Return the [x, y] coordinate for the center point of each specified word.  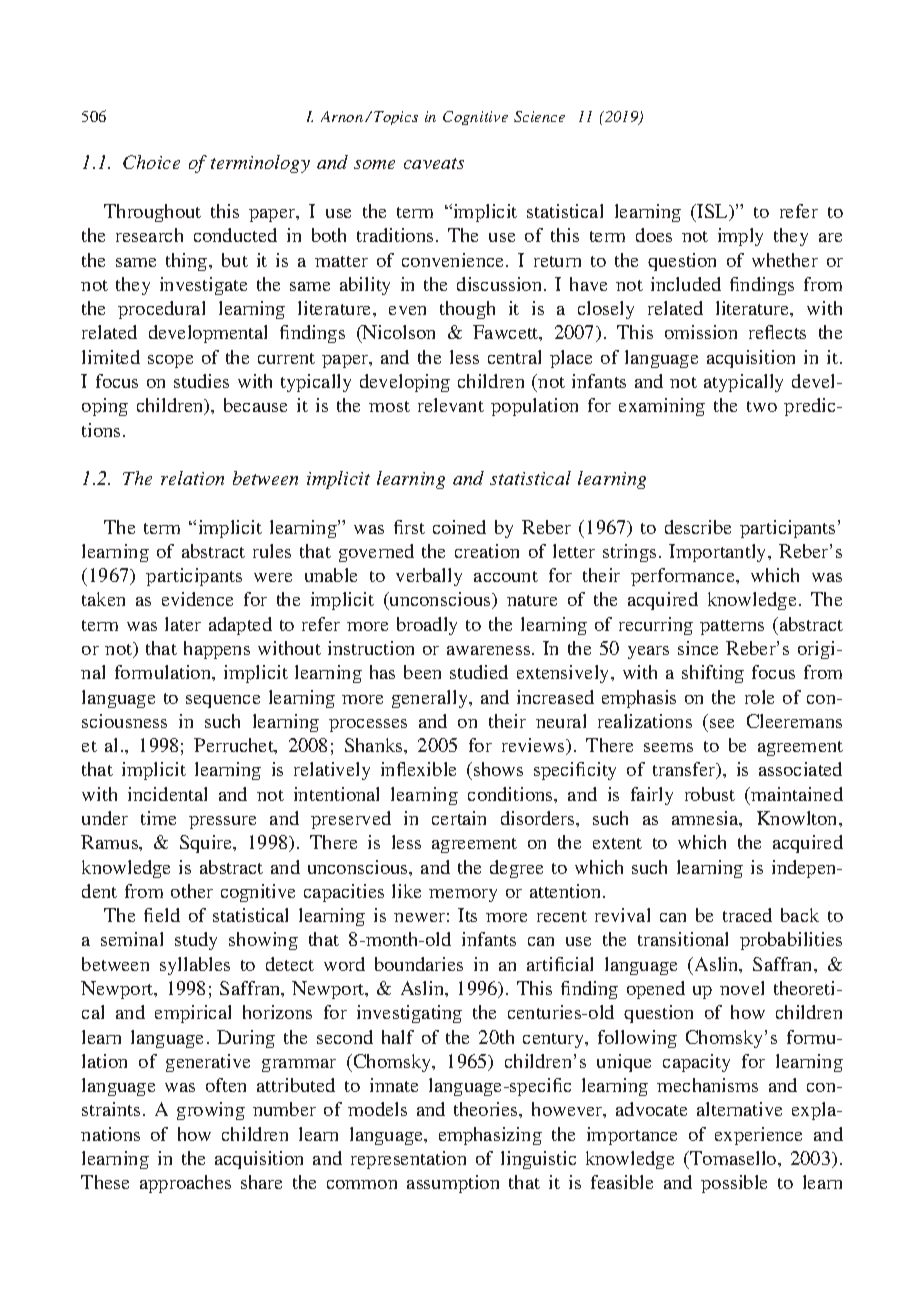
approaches [185, 1184]
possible [734, 1184]
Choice [151, 162]
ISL [714, 212]
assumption [453, 1184]
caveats [434, 163]
